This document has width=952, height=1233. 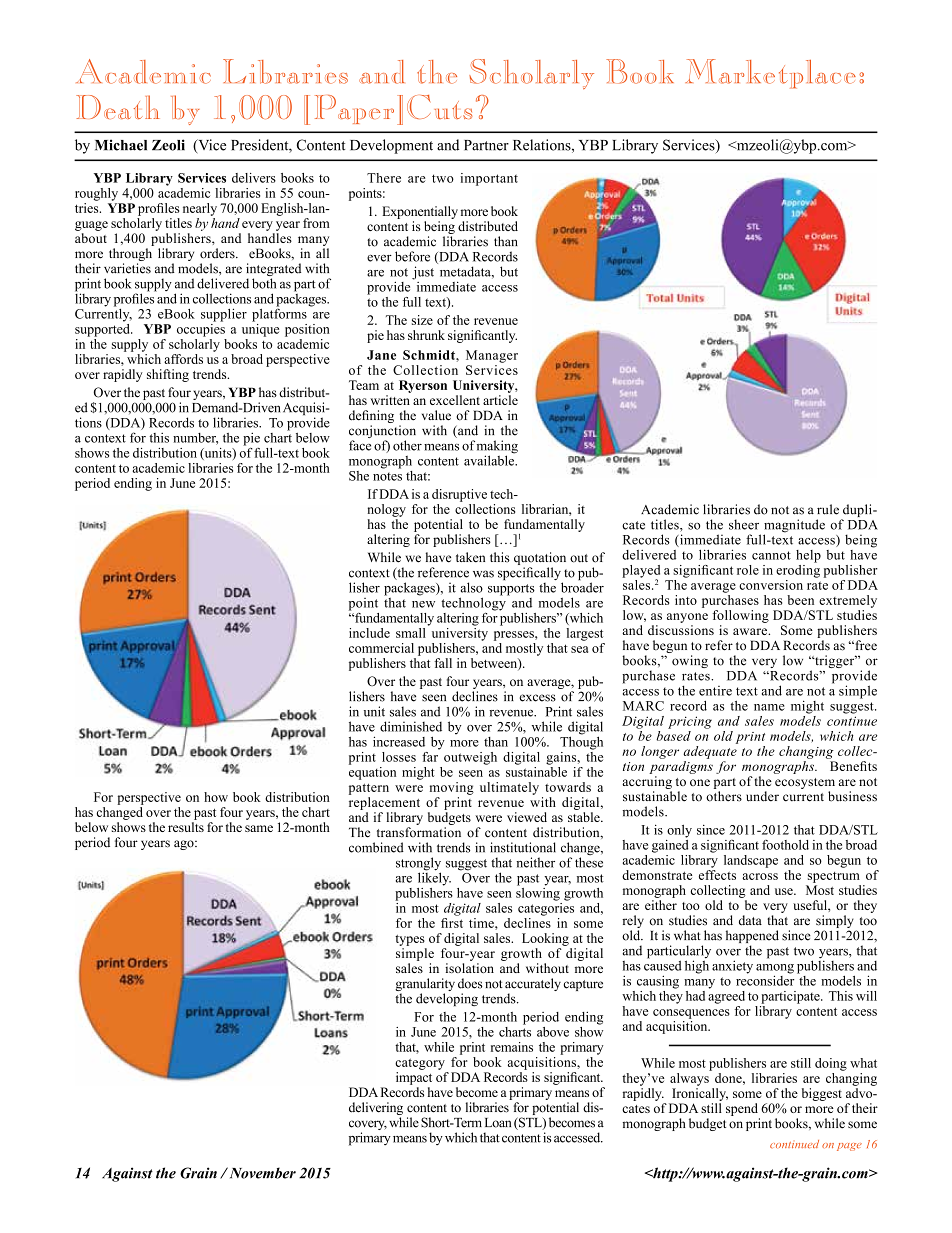 What do you see at coordinates (168, 375) in the document?
I see `shifting` at bounding box center [168, 375].
